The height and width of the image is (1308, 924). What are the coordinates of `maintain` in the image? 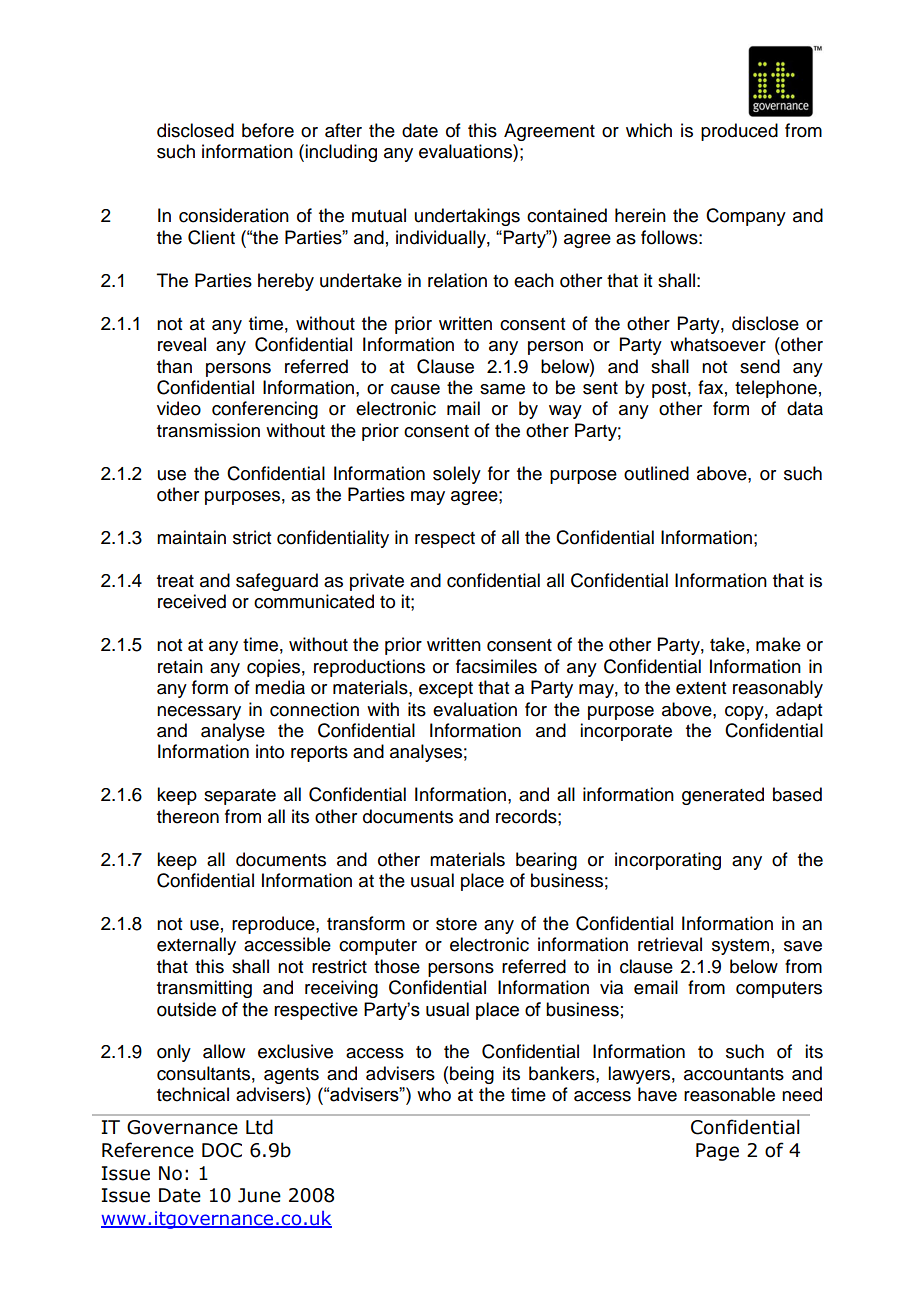 It's located at (191, 537).
